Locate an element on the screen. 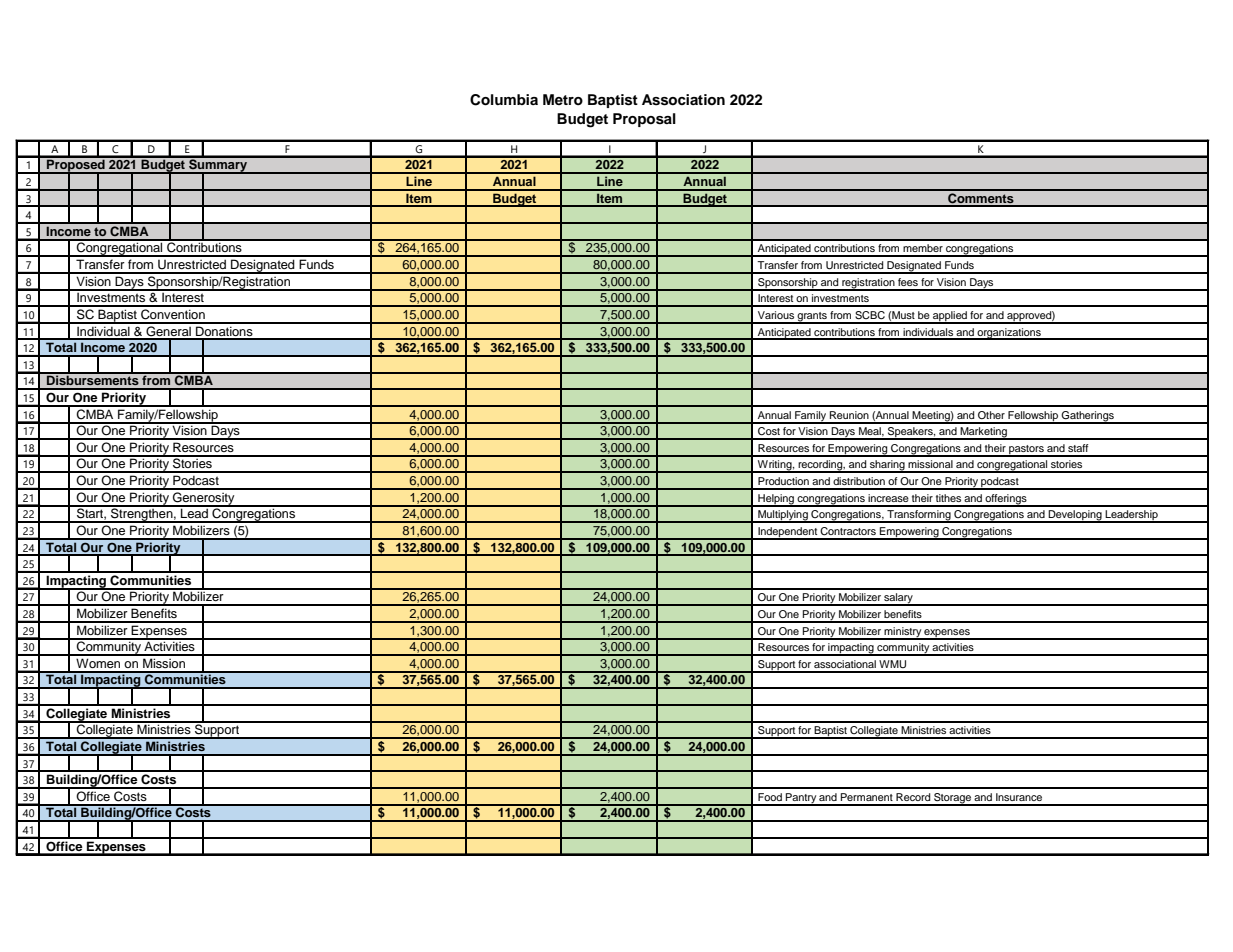 This screenshot has height=952, width=1233. sharing is located at coordinates (887, 466).
